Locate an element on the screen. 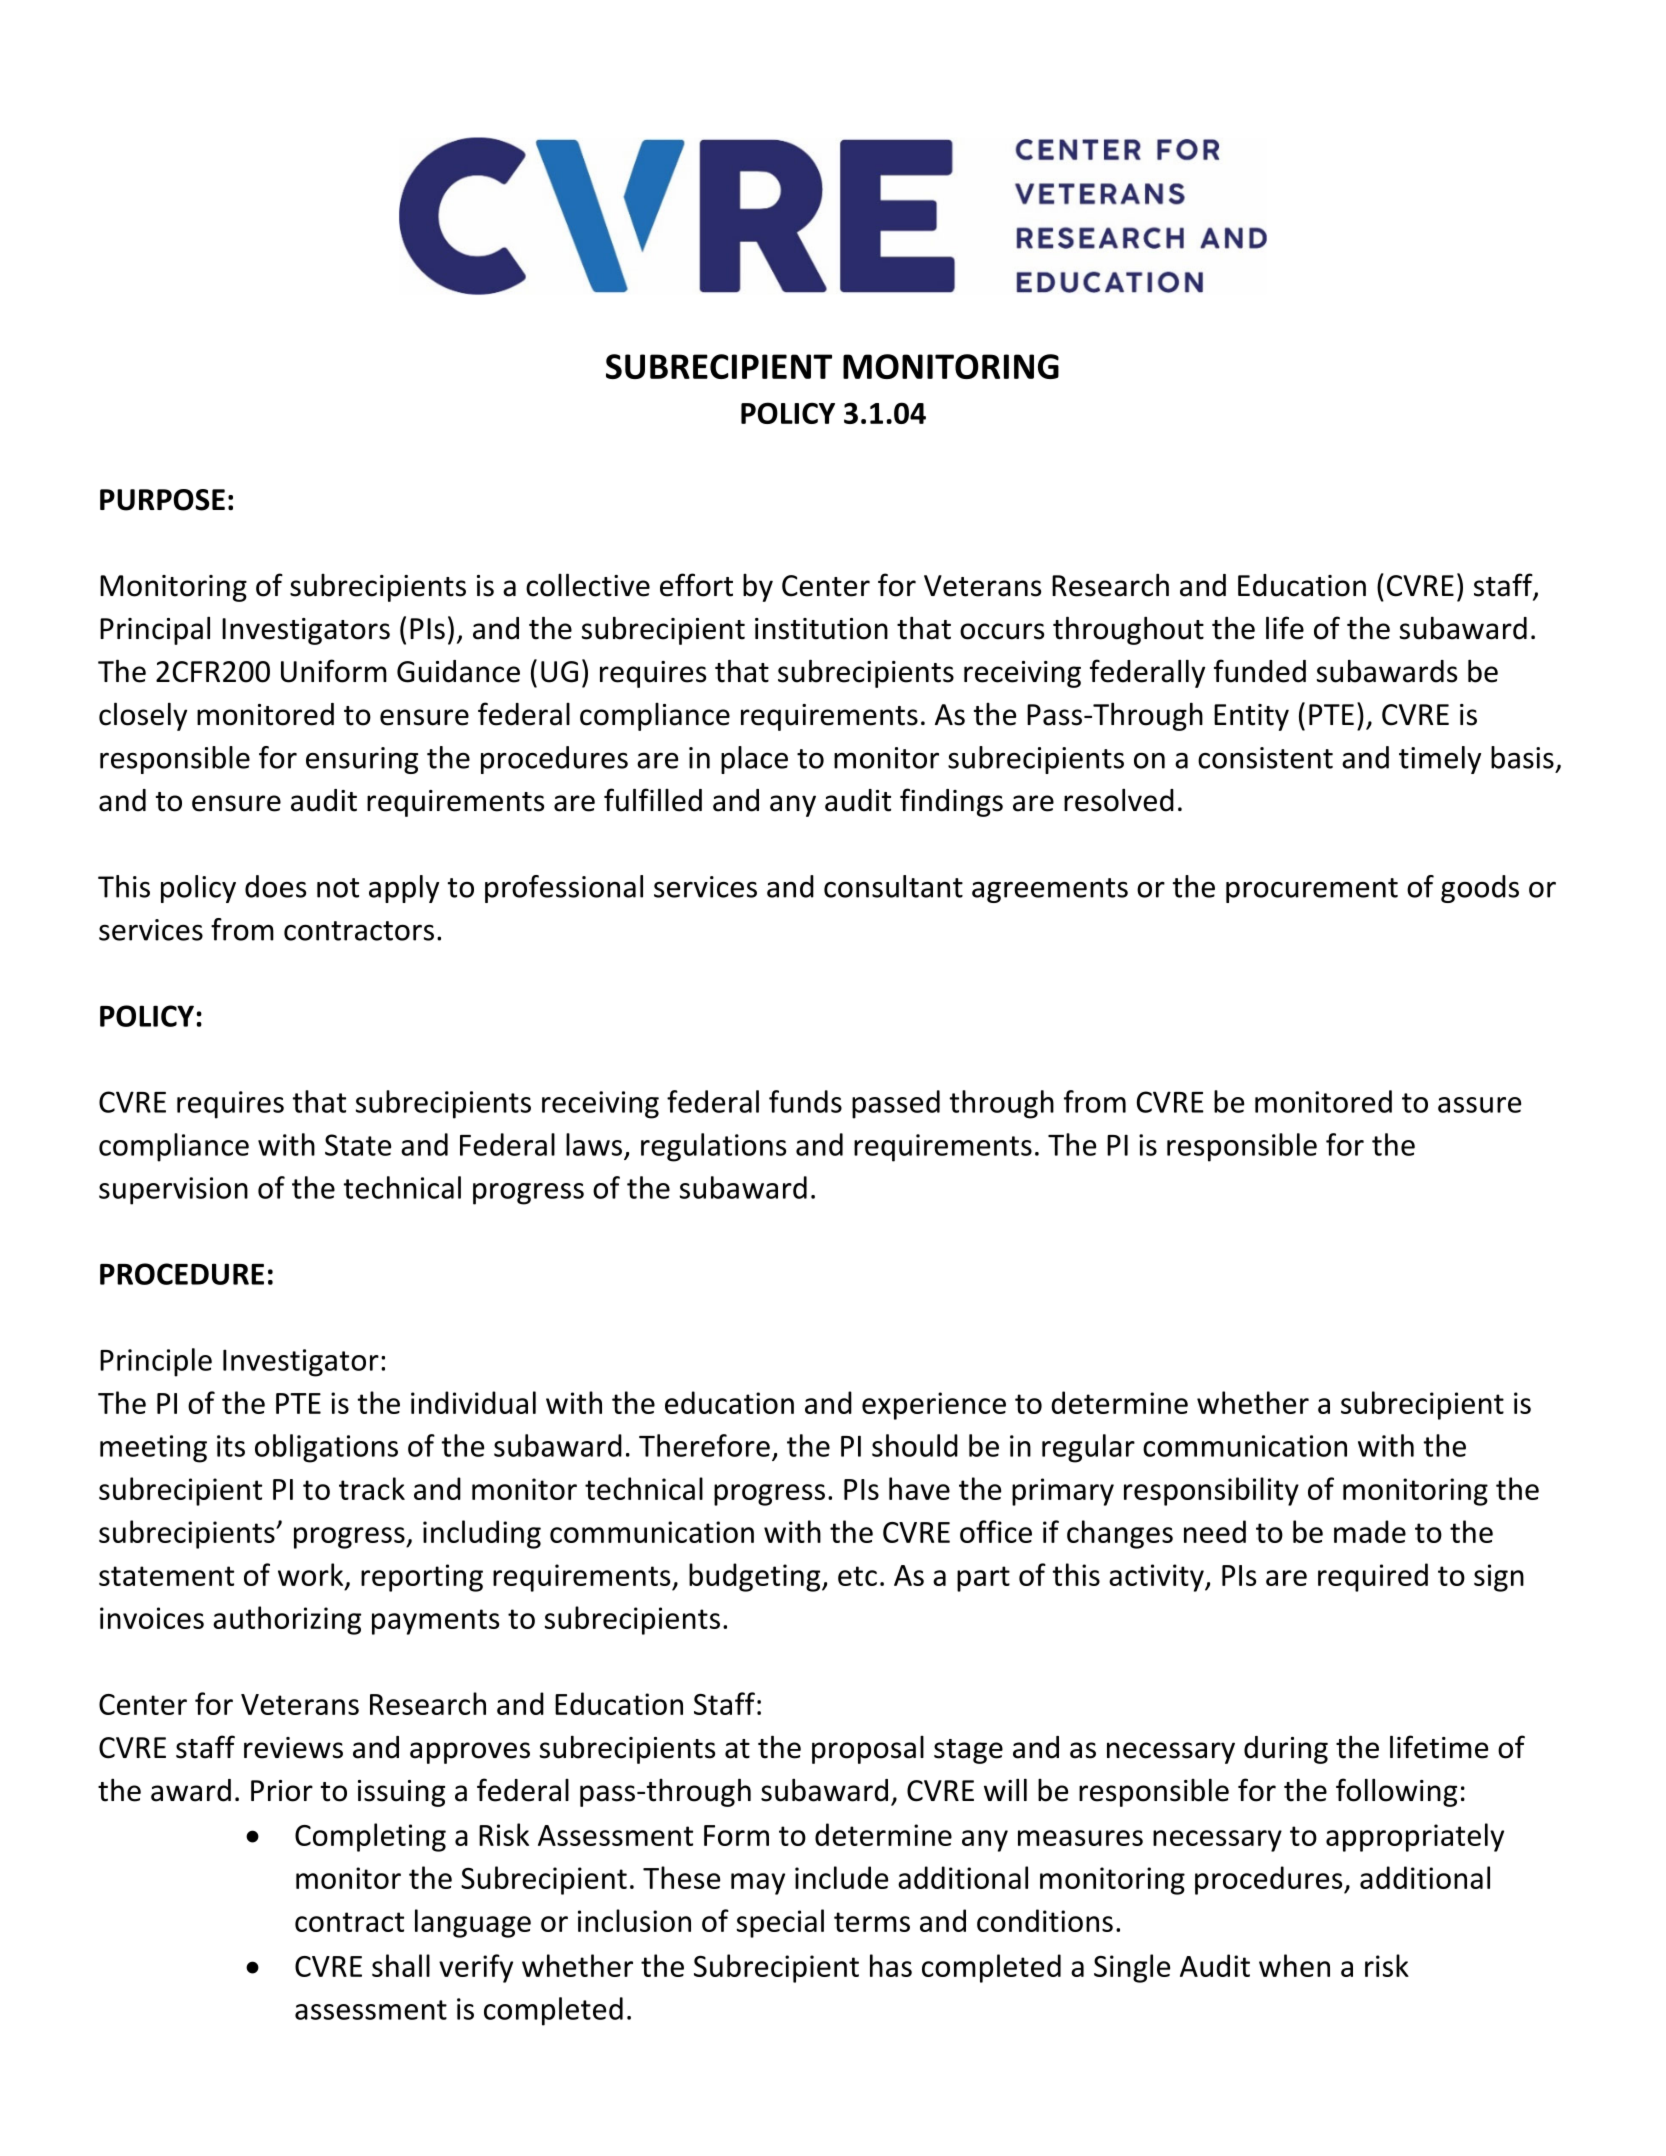 The image size is (1666, 2156). shall is located at coordinates (401, 1965).
